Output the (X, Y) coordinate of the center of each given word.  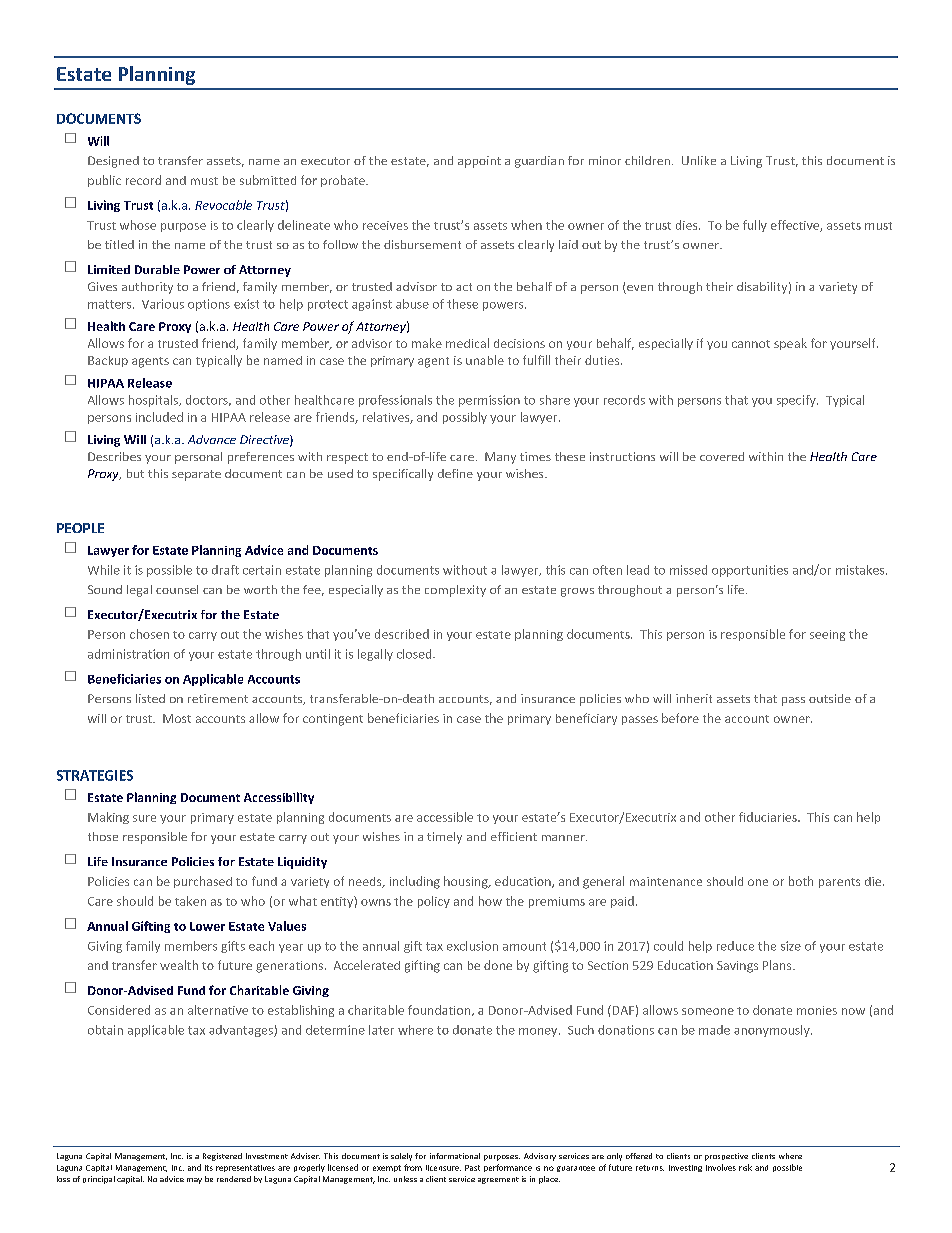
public (104, 181)
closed (415, 654)
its (209, 1168)
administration (128, 654)
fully (755, 226)
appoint (479, 162)
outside (830, 698)
